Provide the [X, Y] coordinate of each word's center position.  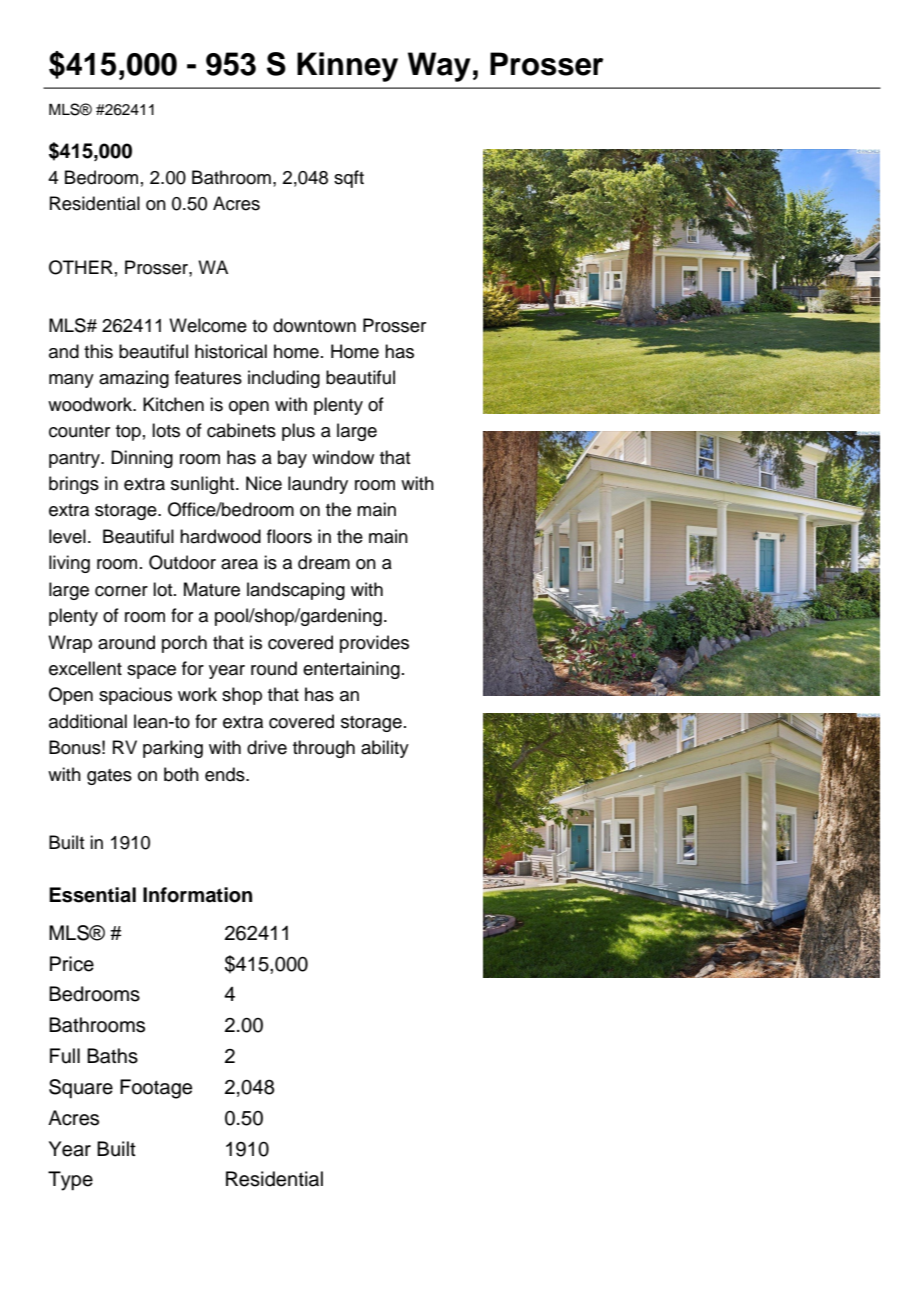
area [239, 564]
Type [70, 1181]
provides [374, 644]
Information [197, 895]
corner [121, 591]
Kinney [347, 67]
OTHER [81, 267]
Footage [156, 1089]
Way [439, 67]
